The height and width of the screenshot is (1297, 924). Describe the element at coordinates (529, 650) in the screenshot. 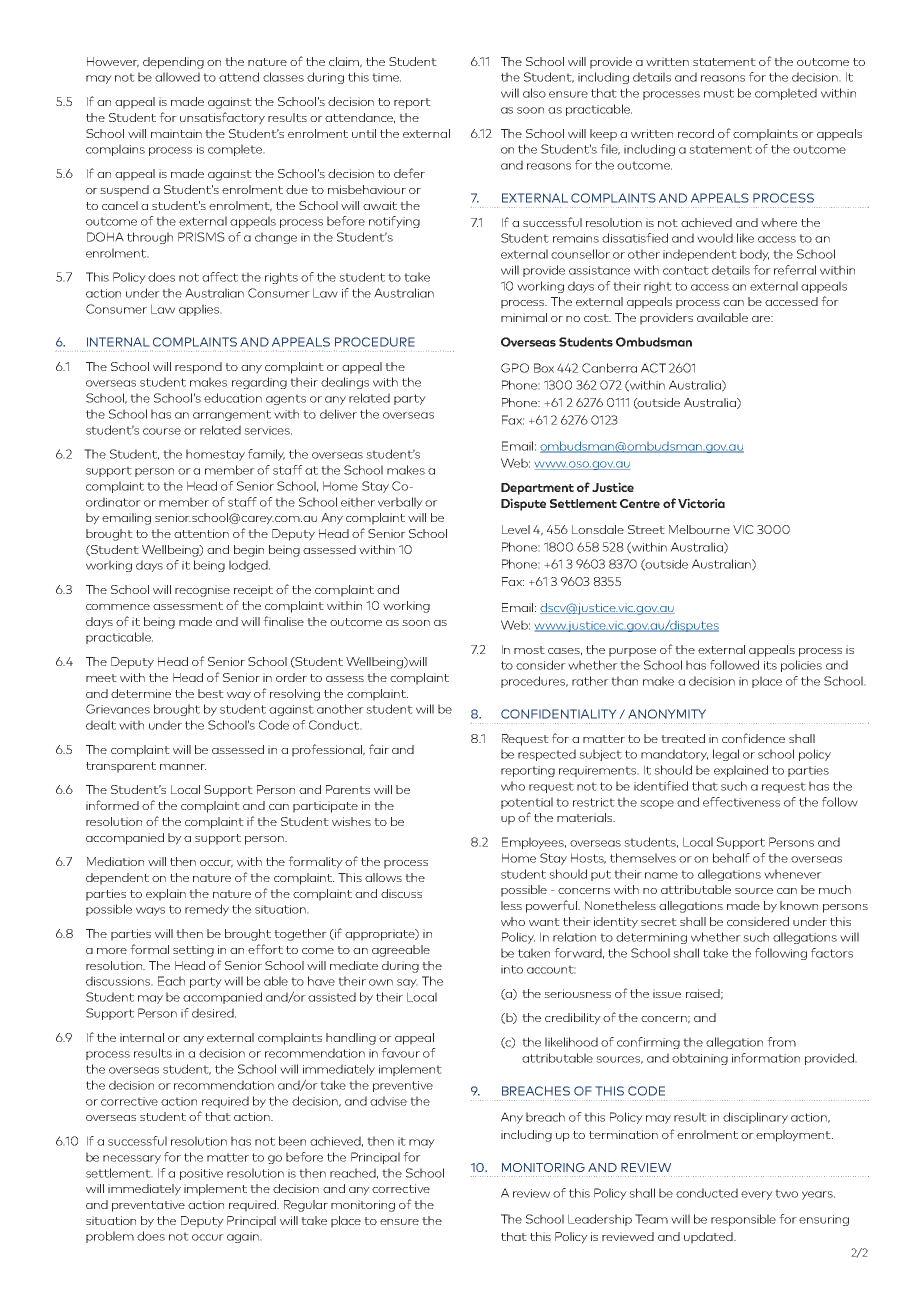

I see `most` at that location.
